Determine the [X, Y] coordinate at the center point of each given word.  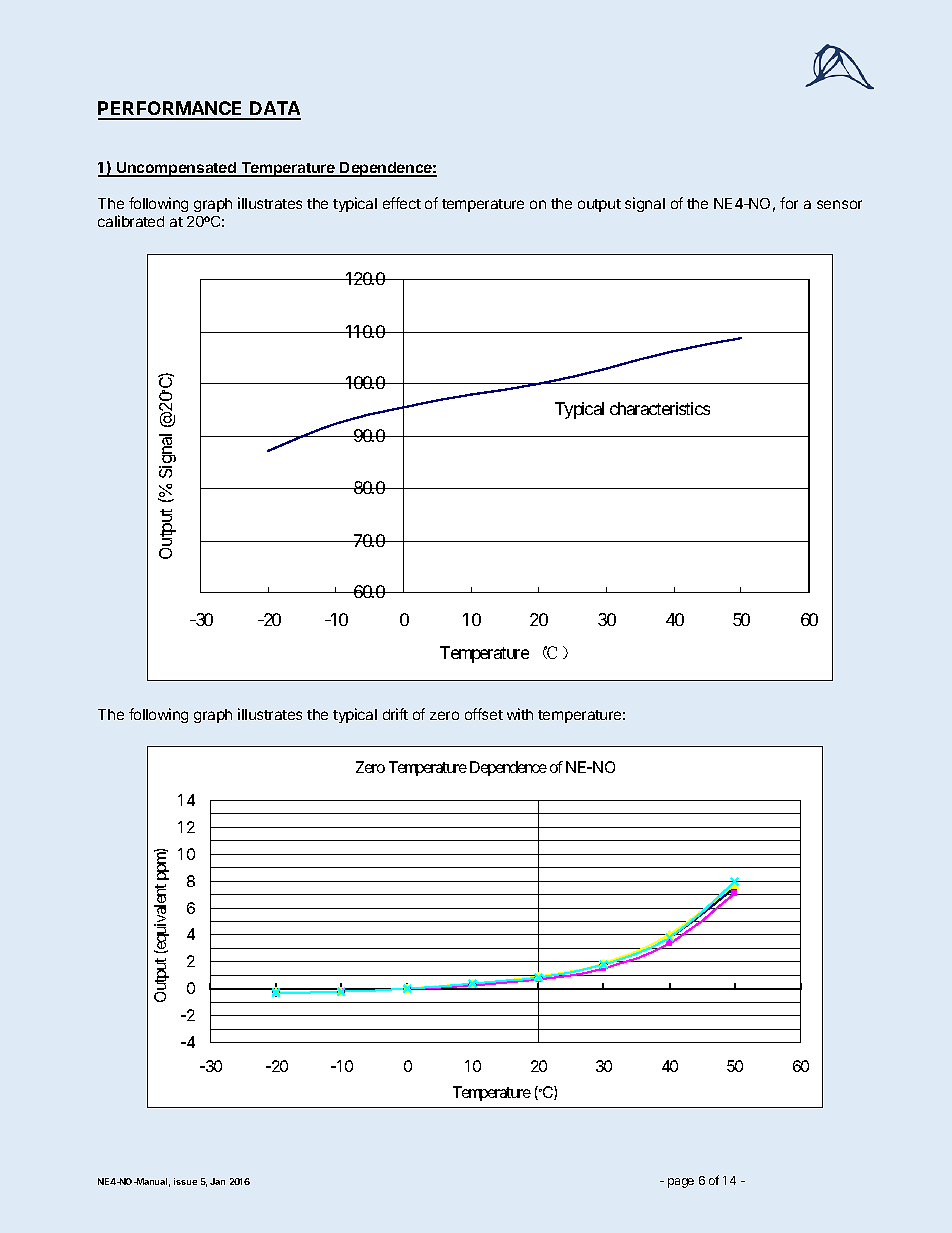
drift [395, 714]
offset [484, 714]
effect [402, 203]
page [681, 1183]
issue [185, 1181]
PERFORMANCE [172, 110]
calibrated [131, 221]
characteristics [660, 408]
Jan [217, 1181]
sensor [839, 204]
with [520, 714]
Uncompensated [176, 169]
